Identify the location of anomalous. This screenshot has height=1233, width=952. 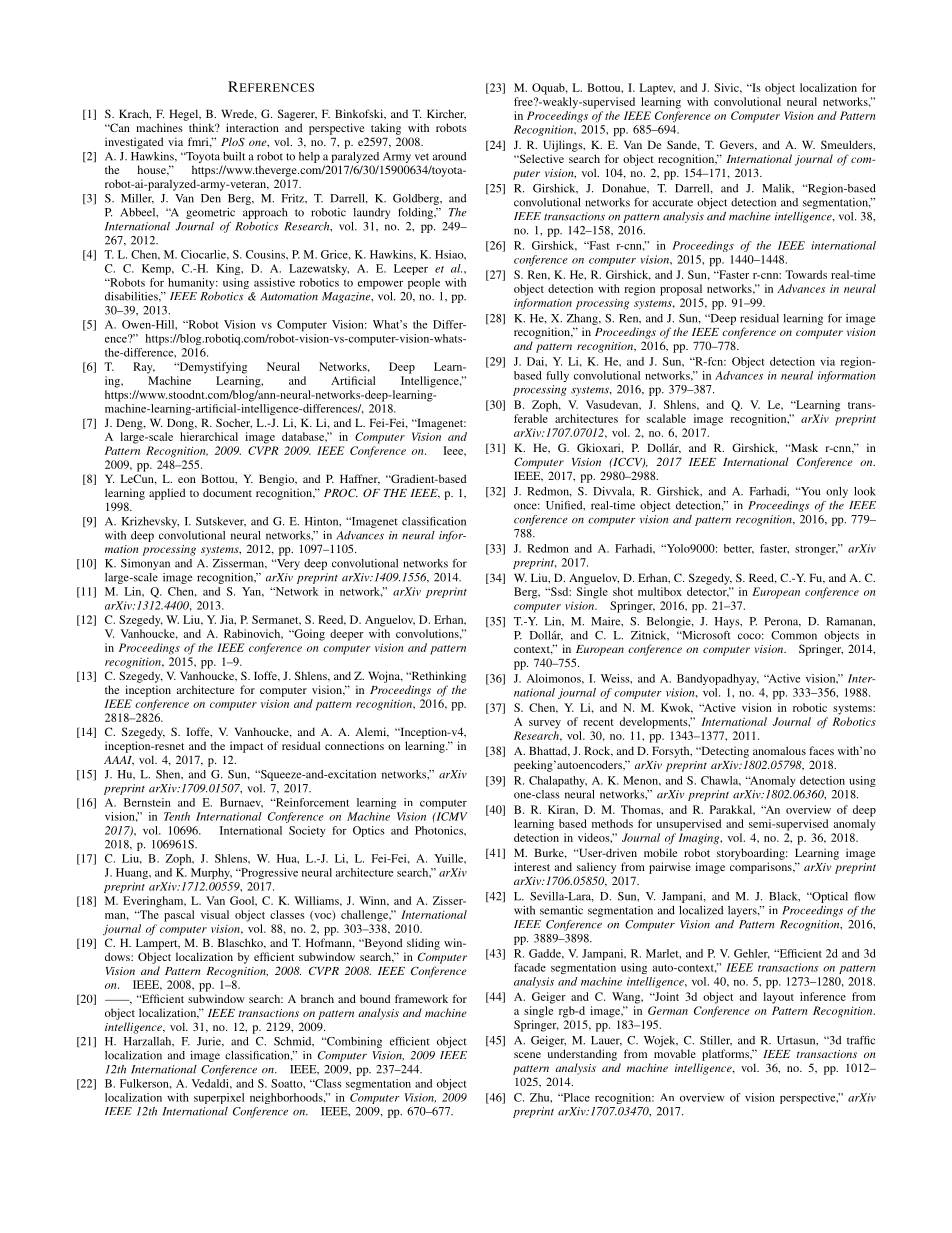
(779, 750).
